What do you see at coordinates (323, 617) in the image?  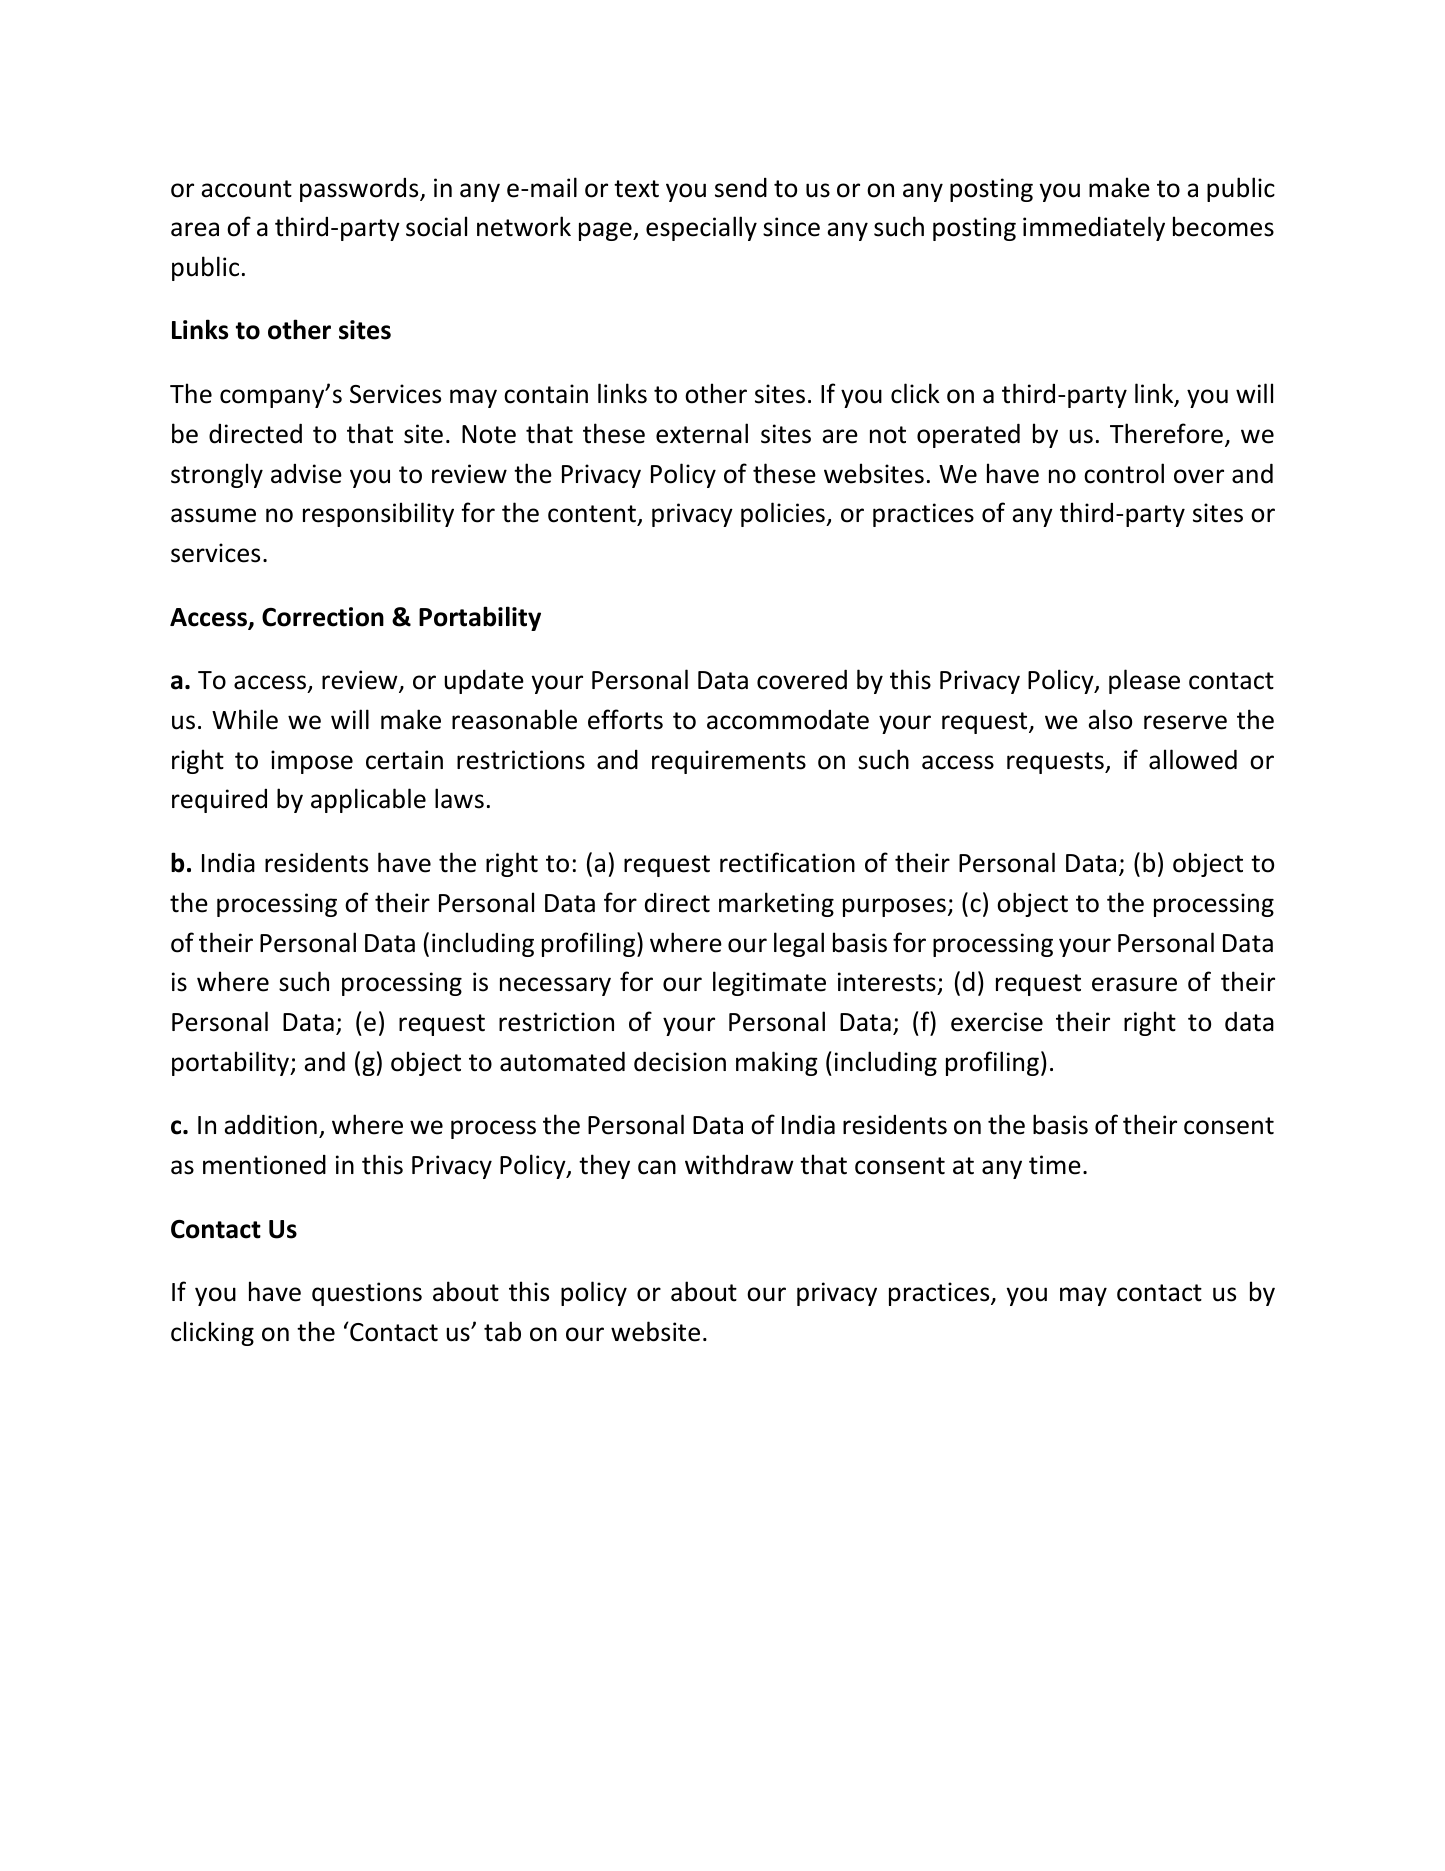 I see `Correction` at bounding box center [323, 617].
